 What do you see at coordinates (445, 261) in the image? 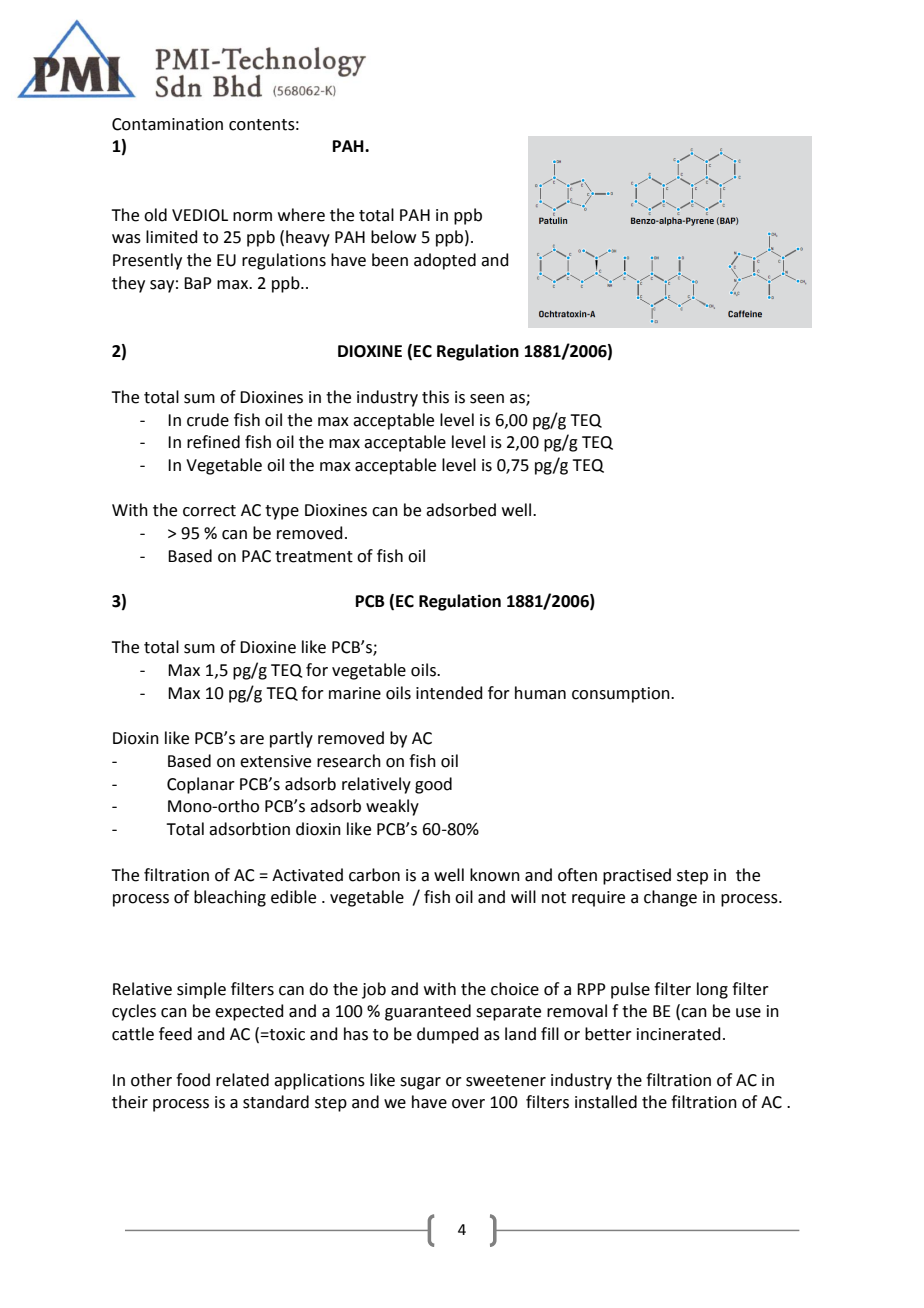
I see `adopted` at bounding box center [445, 261].
